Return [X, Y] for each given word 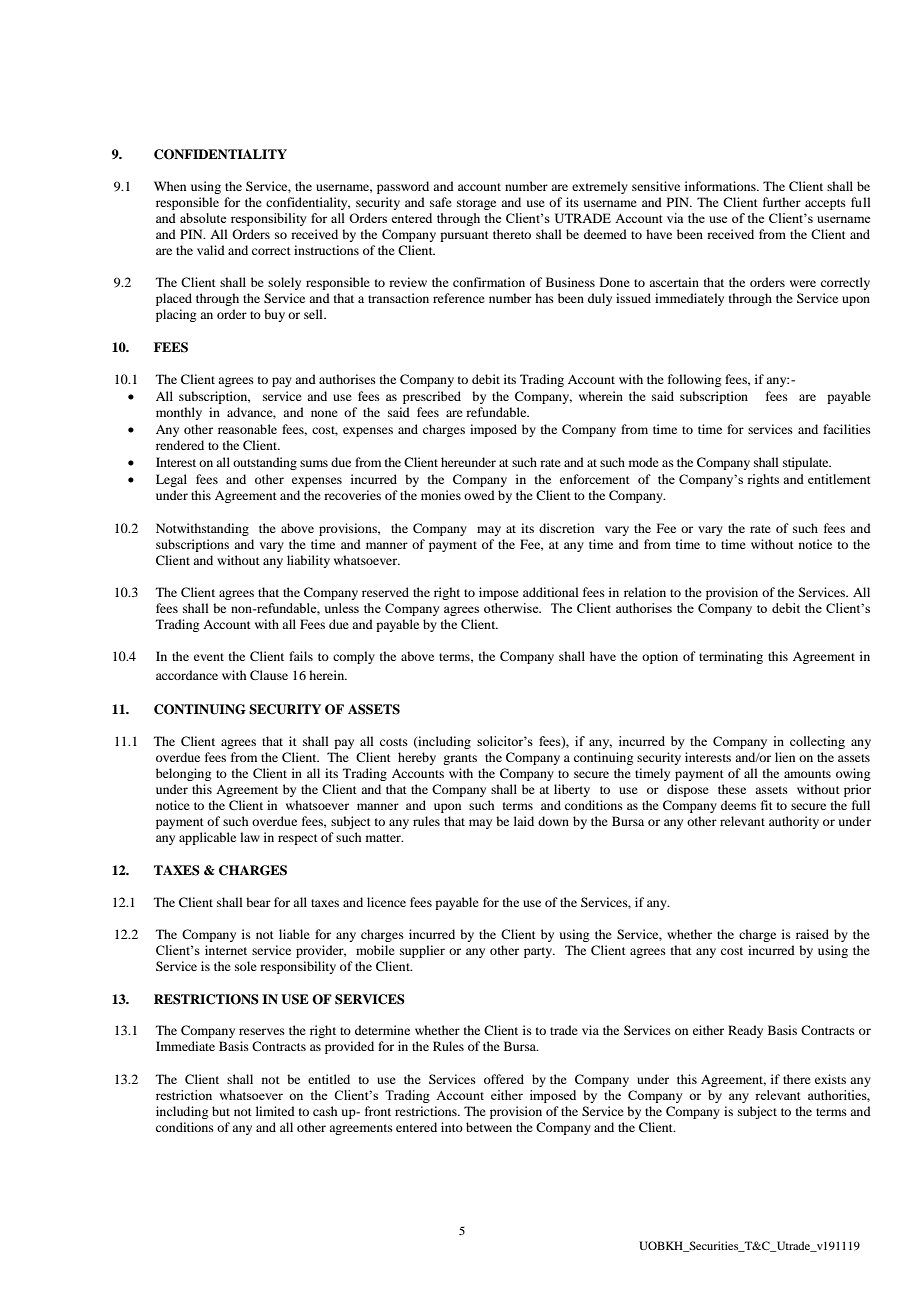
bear [258, 902]
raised [812, 934]
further [782, 202]
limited [275, 1111]
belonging [183, 774]
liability [308, 561]
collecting [817, 742]
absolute [203, 218]
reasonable [247, 429]
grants [460, 759]
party [539, 952]
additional [551, 592]
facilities [847, 429]
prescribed [432, 397]
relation [645, 592]
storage [476, 204]
